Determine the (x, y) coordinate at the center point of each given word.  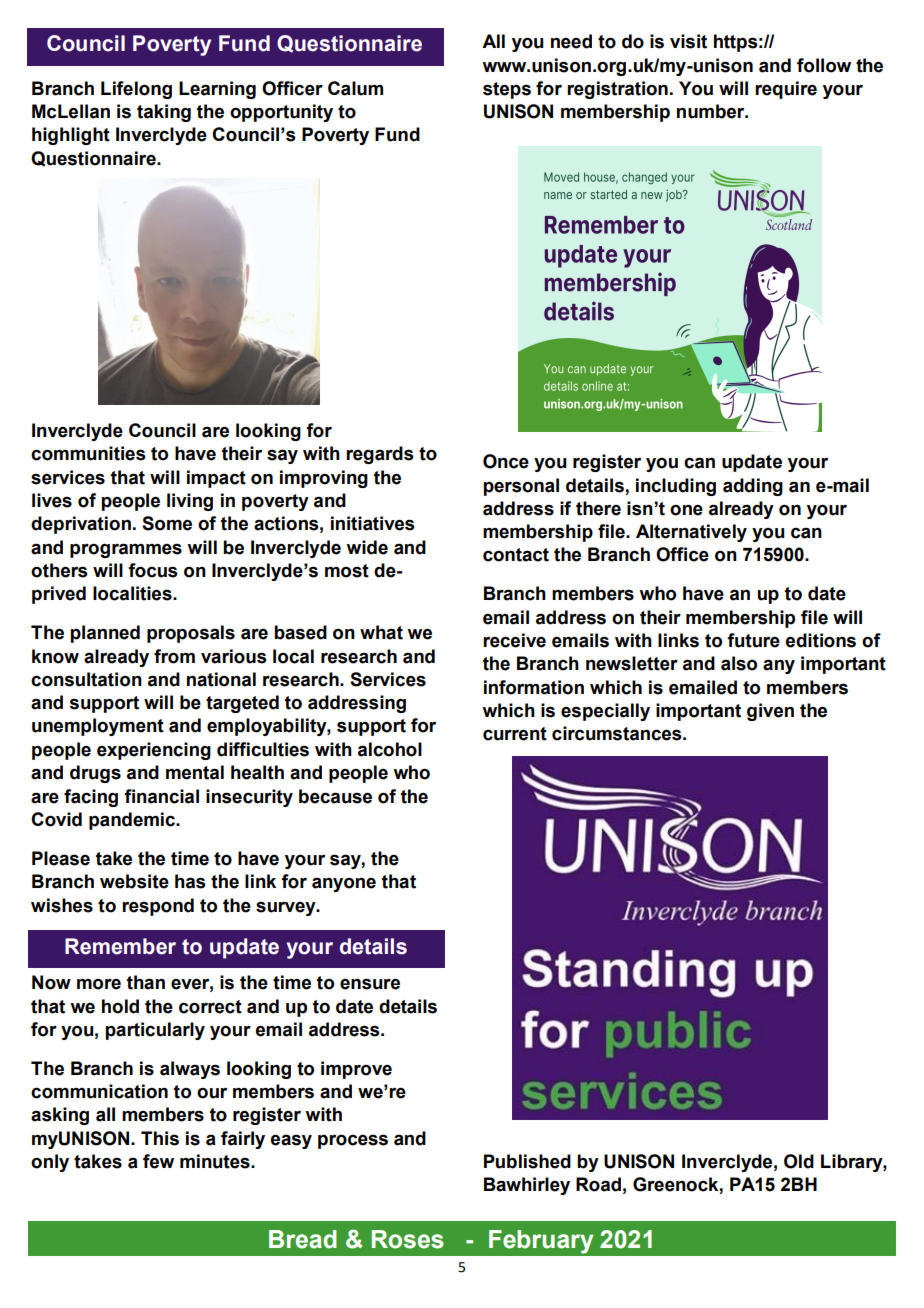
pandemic (133, 821)
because (335, 796)
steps (507, 90)
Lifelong (136, 90)
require (786, 90)
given (770, 712)
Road (598, 1184)
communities (88, 453)
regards (380, 455)
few (158, 1161)
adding (753, 487)
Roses (408, 1239)
